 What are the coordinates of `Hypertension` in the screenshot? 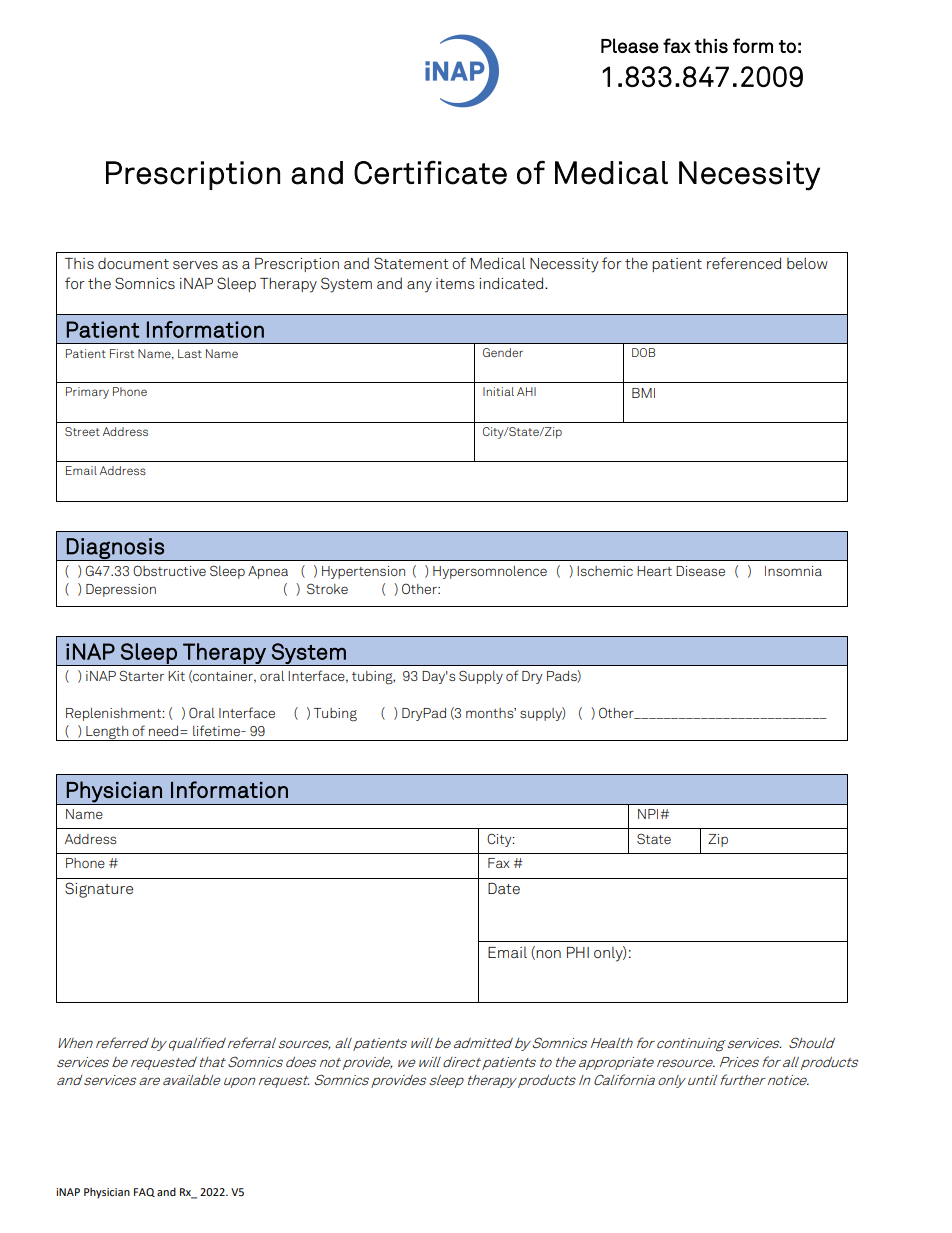 It's located at (363, 572).
